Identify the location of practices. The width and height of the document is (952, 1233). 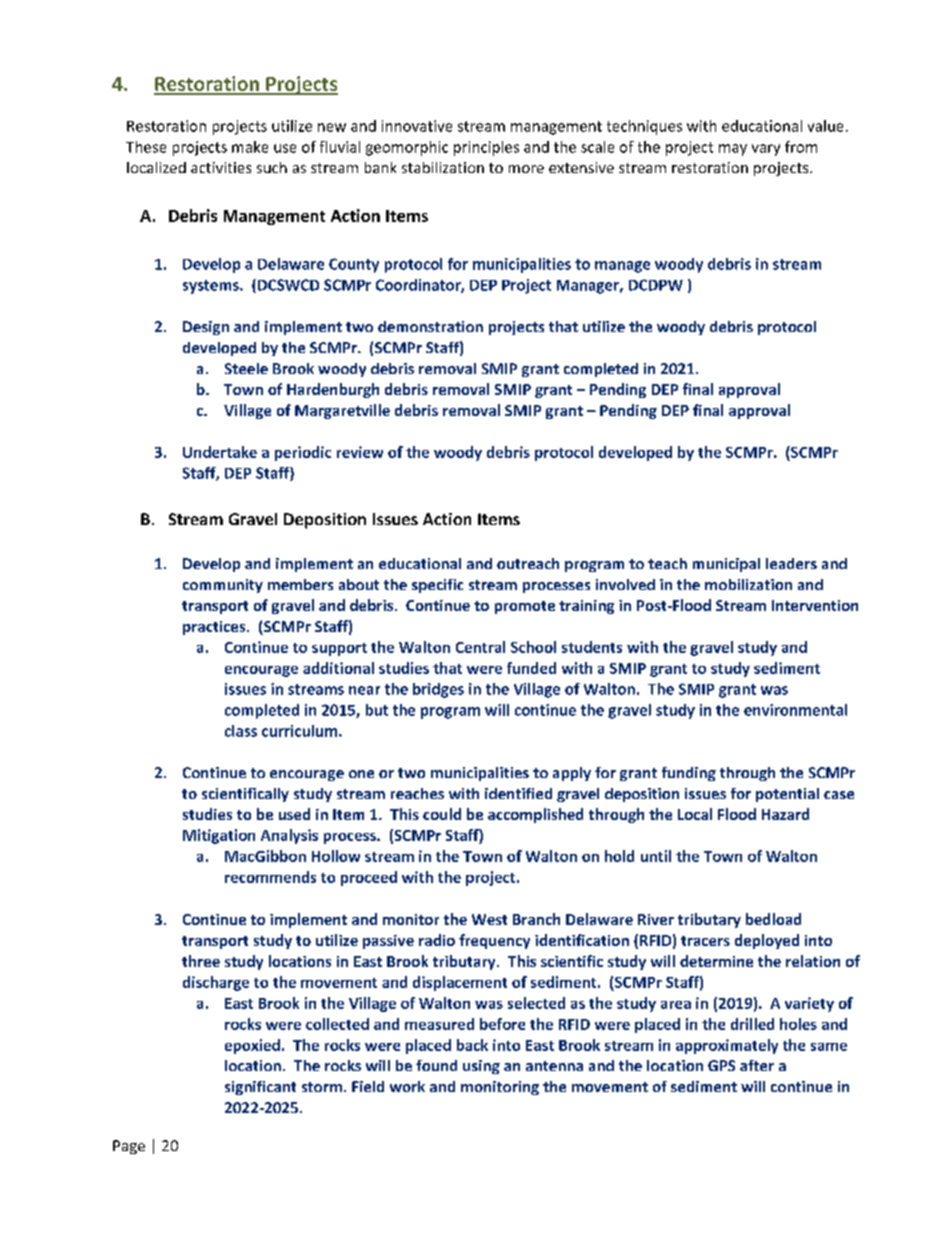
(215, 628).
